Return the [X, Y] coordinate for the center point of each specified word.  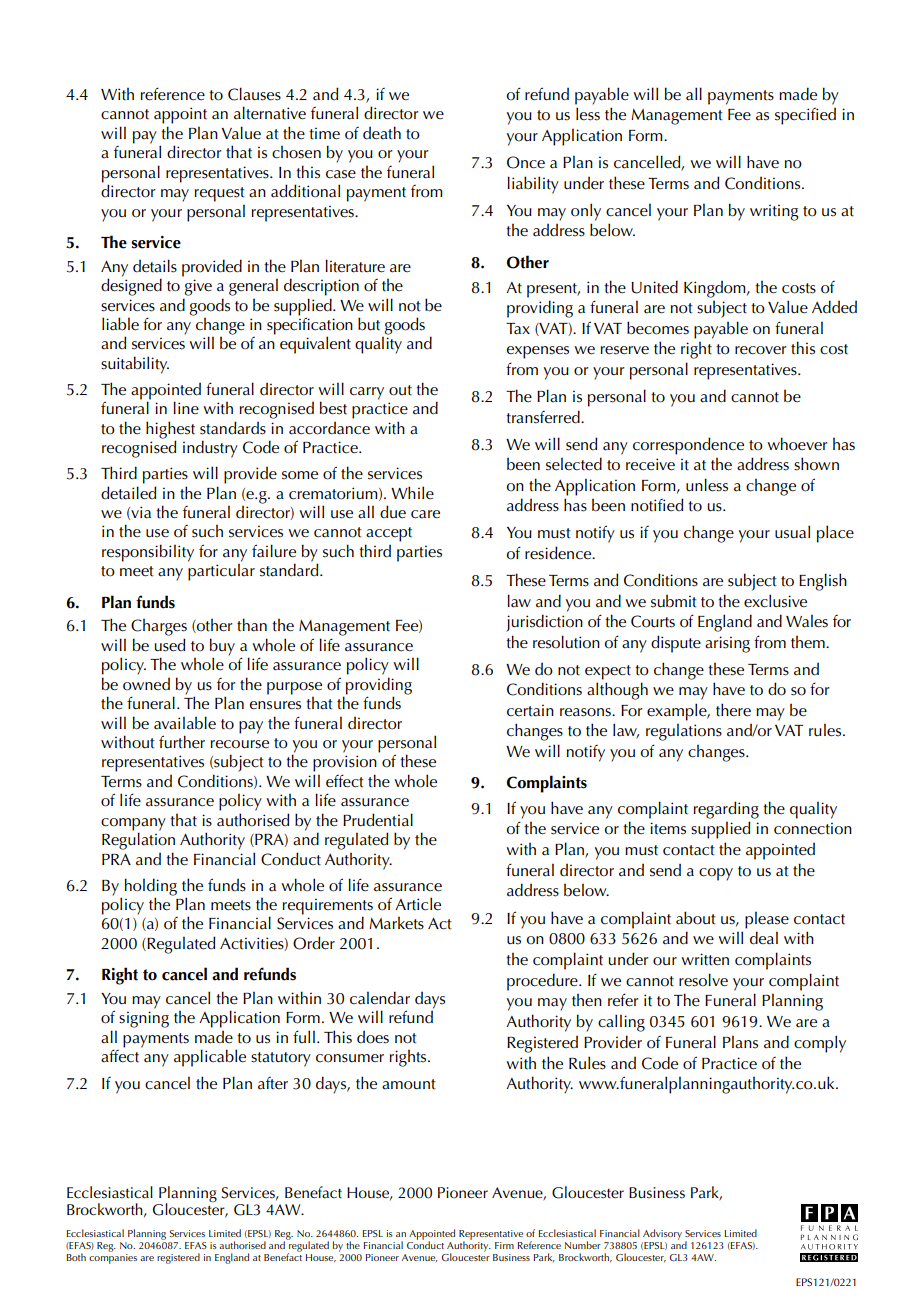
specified [805, 116]
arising [727, 644]
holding [151, 887]
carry [367, 393]
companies [113, 1259]
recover [761, 350]
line [186, 408]
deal [764, 938]
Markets [396, 923]
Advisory [662, 1234]
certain [530, 710]
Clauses [254, 94]
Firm [504, 1245]
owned [146, 684]
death [382, 133]
